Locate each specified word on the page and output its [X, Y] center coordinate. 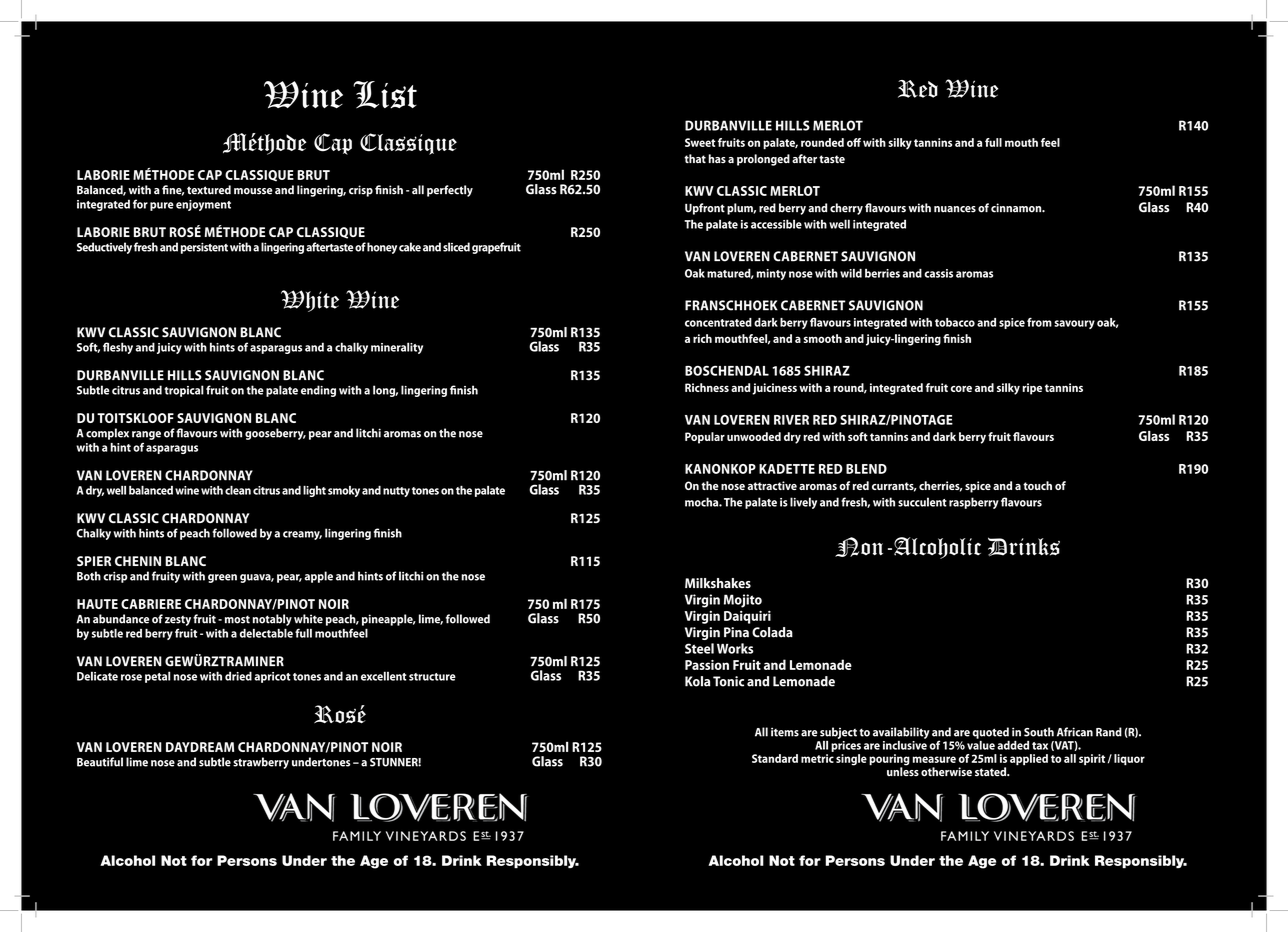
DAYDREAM [200, 747]
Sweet [700, 142]
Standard [775, 758]
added [1013, 745]
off [854, 142]
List [385, 95]
